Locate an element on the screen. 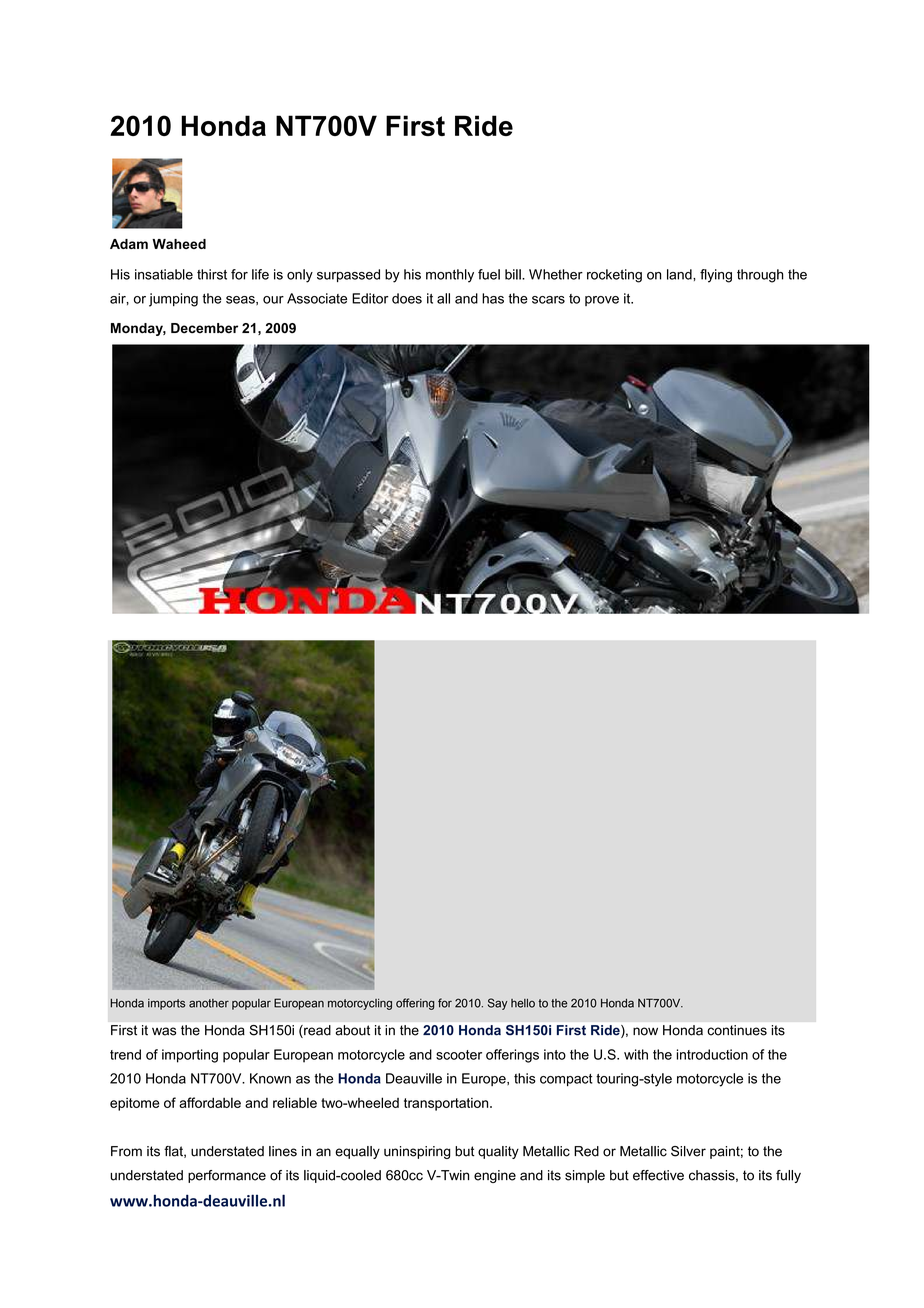 This screenshot has width=924, height=1308. performance is located at coordinates (227, 1176).
